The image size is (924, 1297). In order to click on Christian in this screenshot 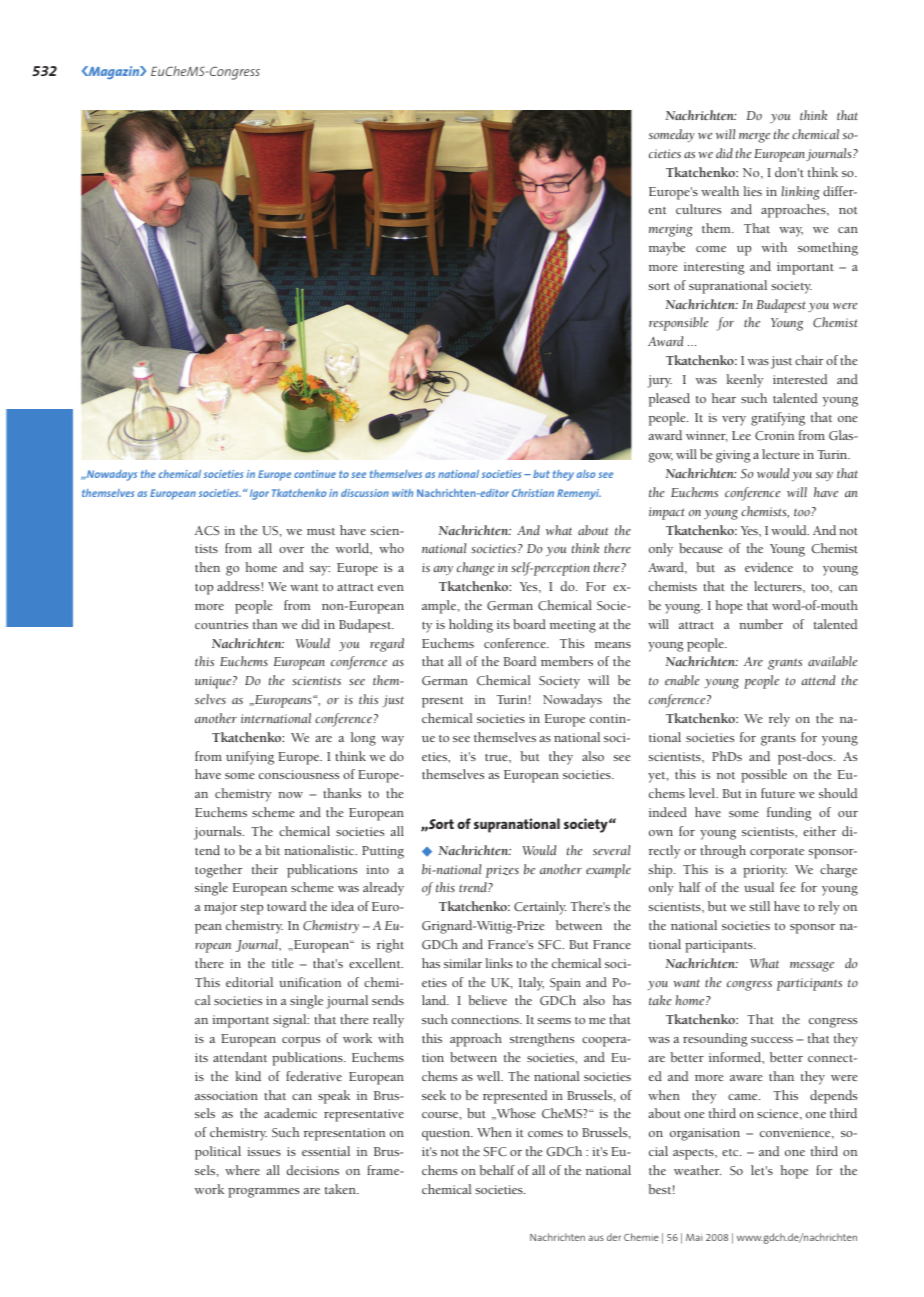, I will do `click(533, 493)`.
